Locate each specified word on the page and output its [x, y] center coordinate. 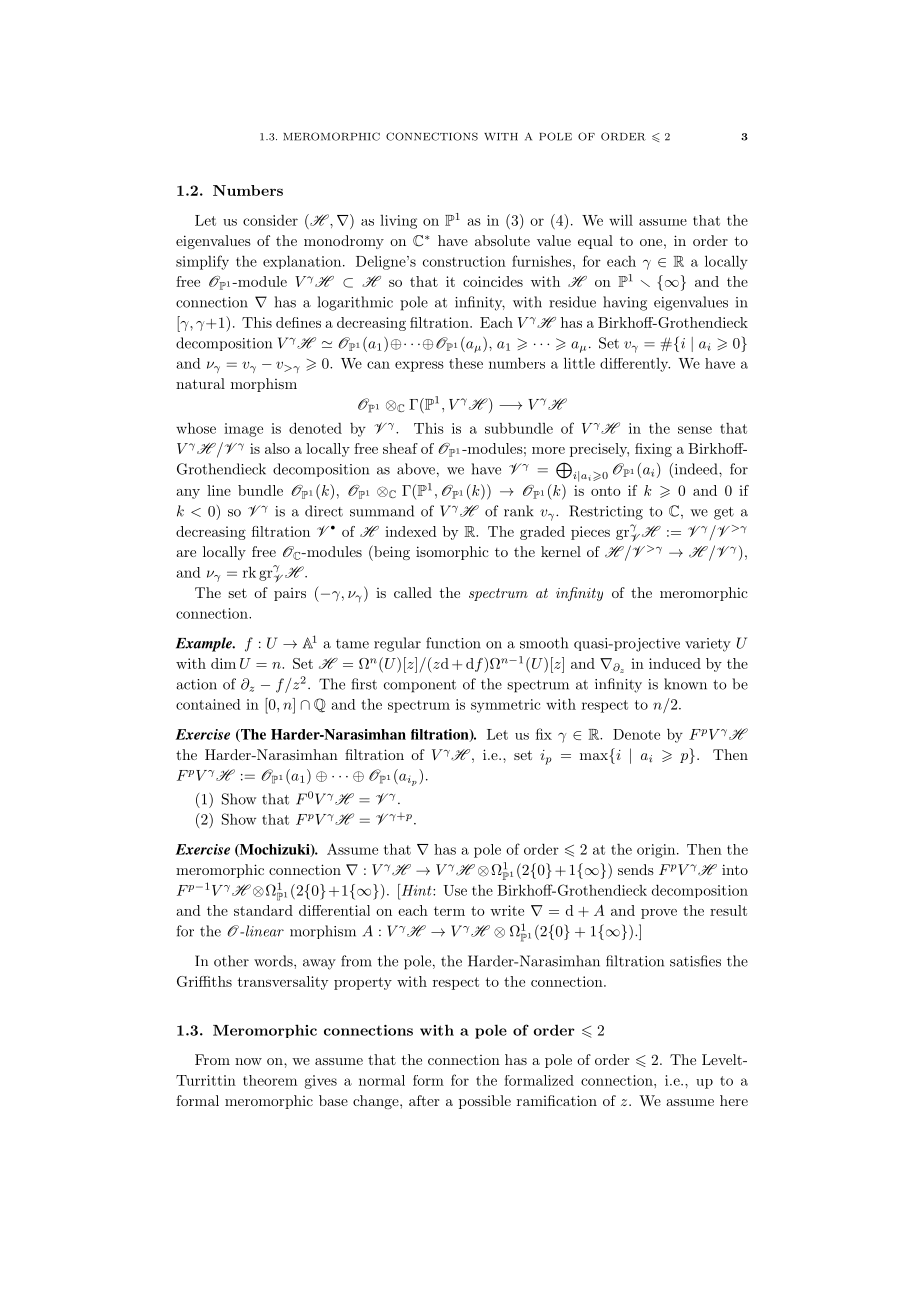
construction [464, 261]
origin [657, 851]
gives [320, 1082]
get [724, 513]
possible [485, 1102]
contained [208, 704]
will [621, 220]
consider [270, 220]
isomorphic [452, 553]
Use [455, 890]
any [188, 494]
